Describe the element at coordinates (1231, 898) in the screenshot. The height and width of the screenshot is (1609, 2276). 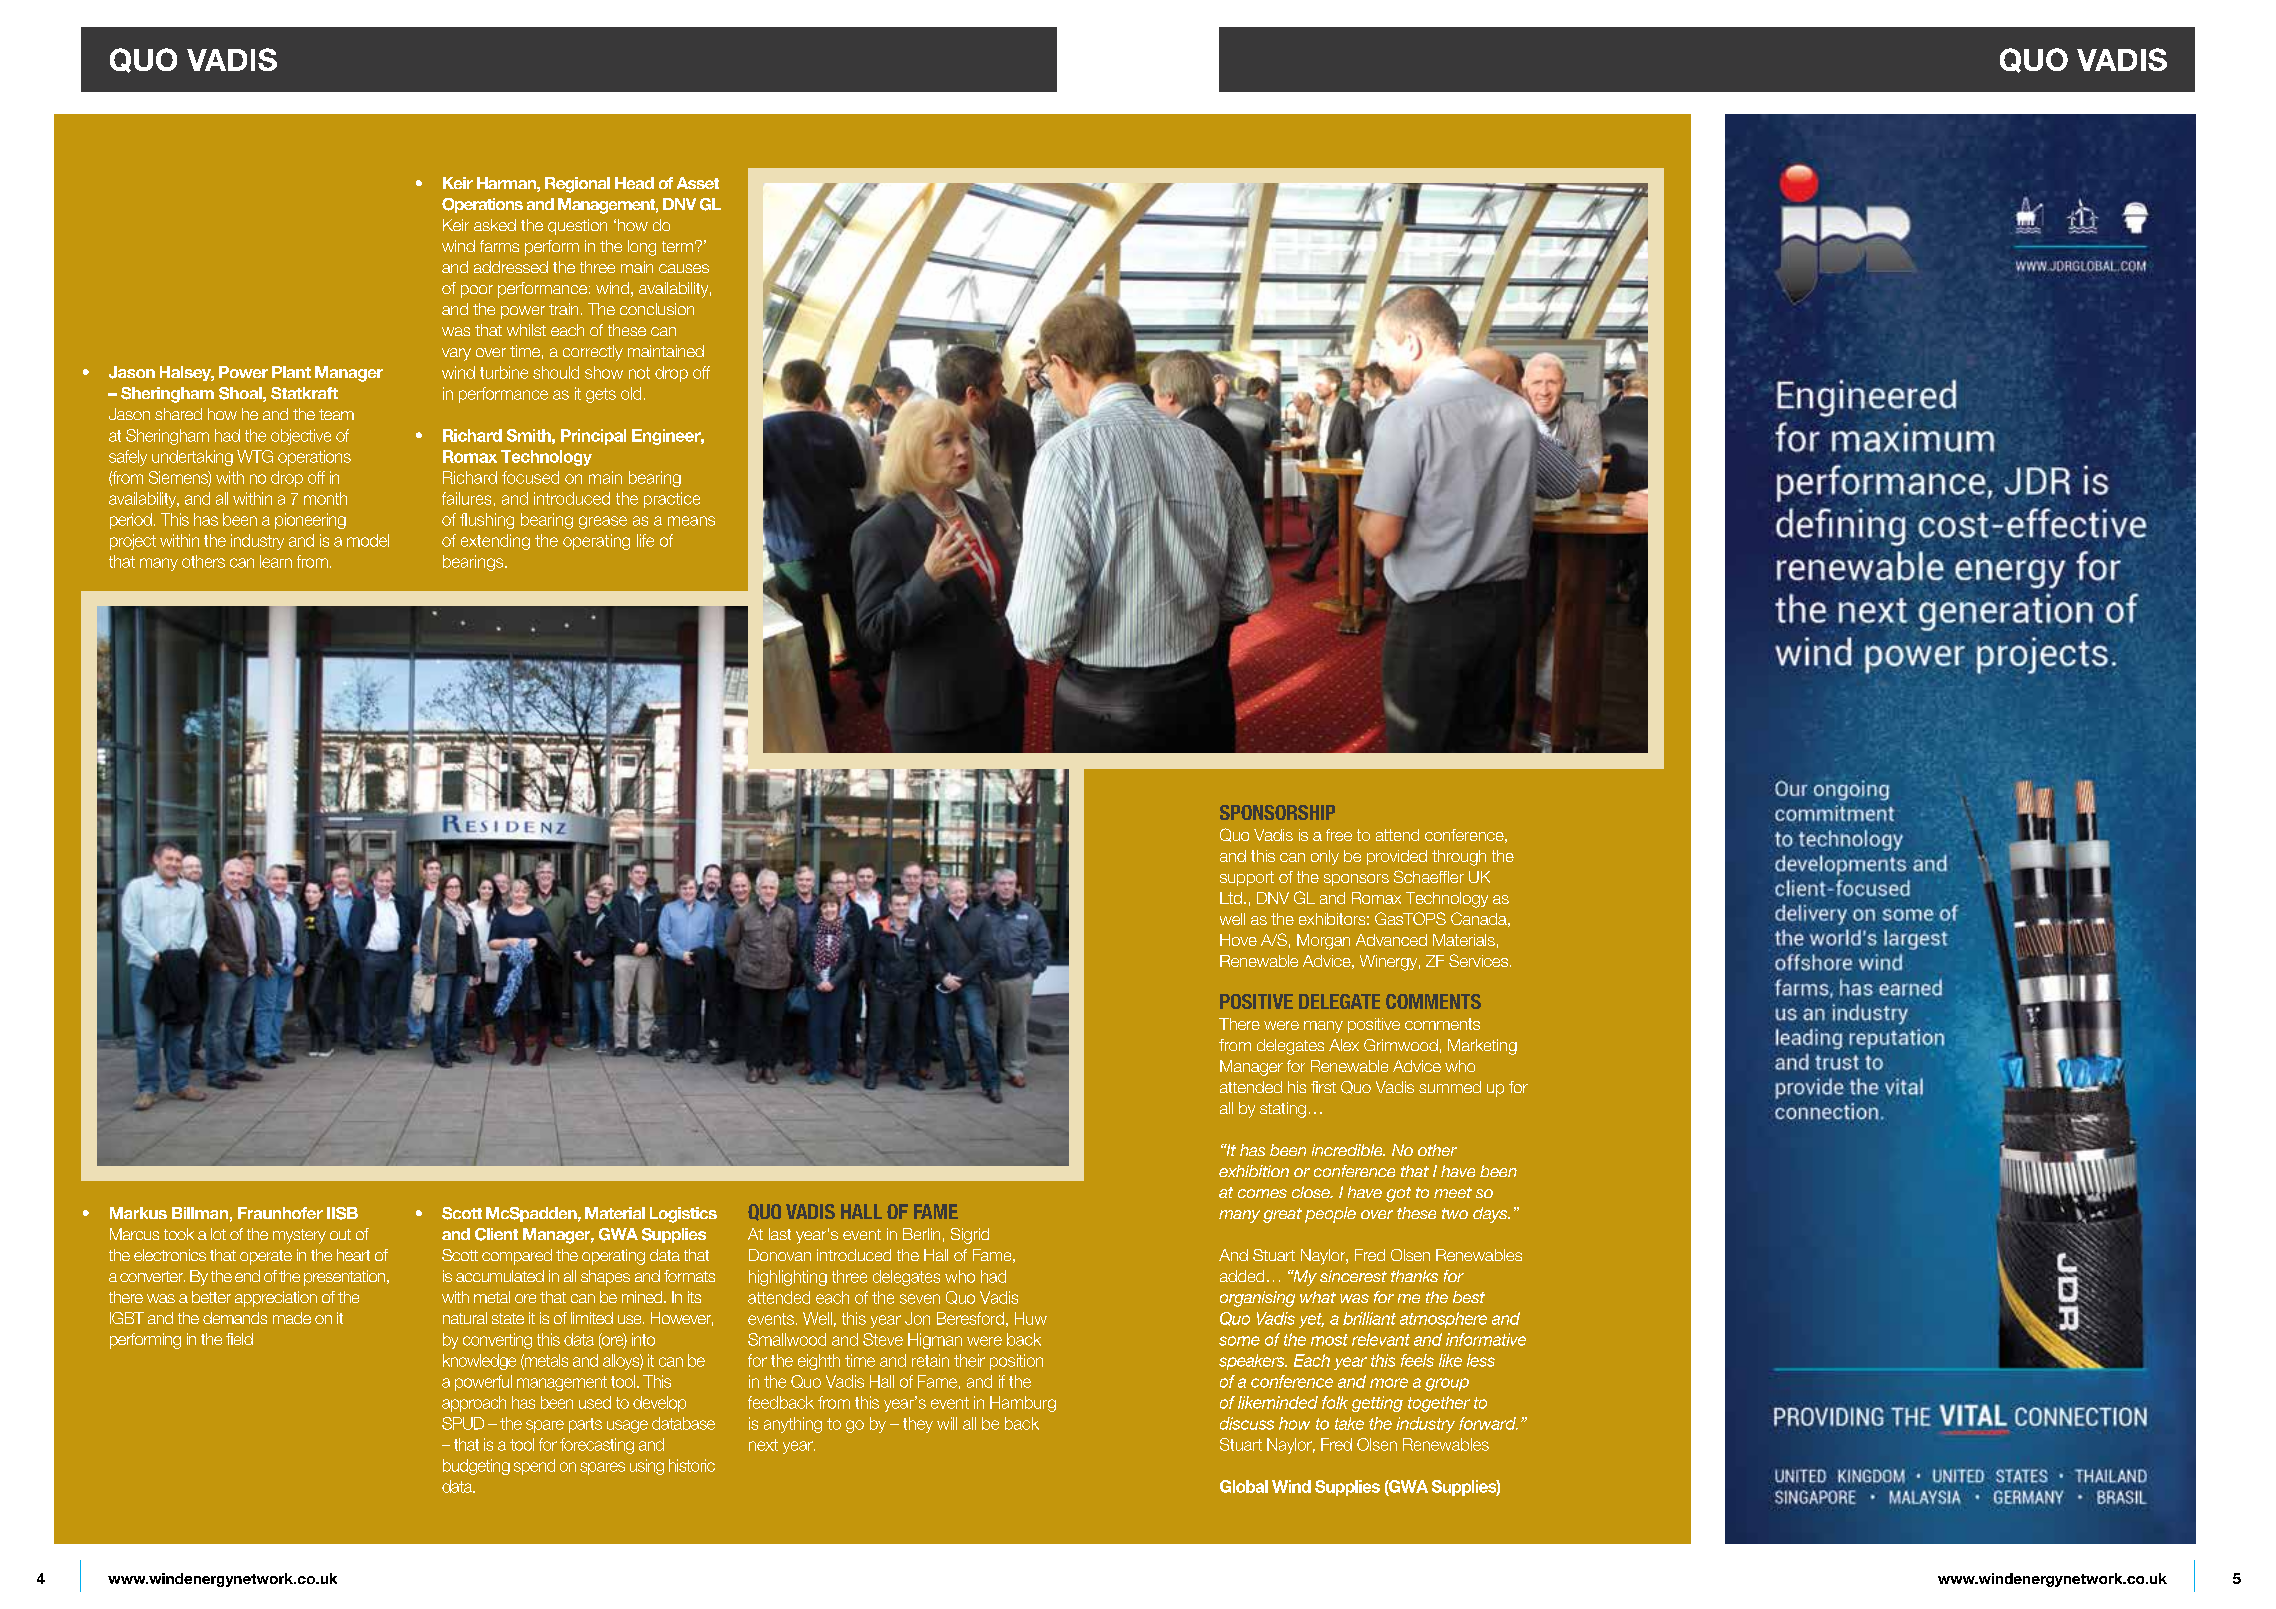
I see `Ltd` at that location.
